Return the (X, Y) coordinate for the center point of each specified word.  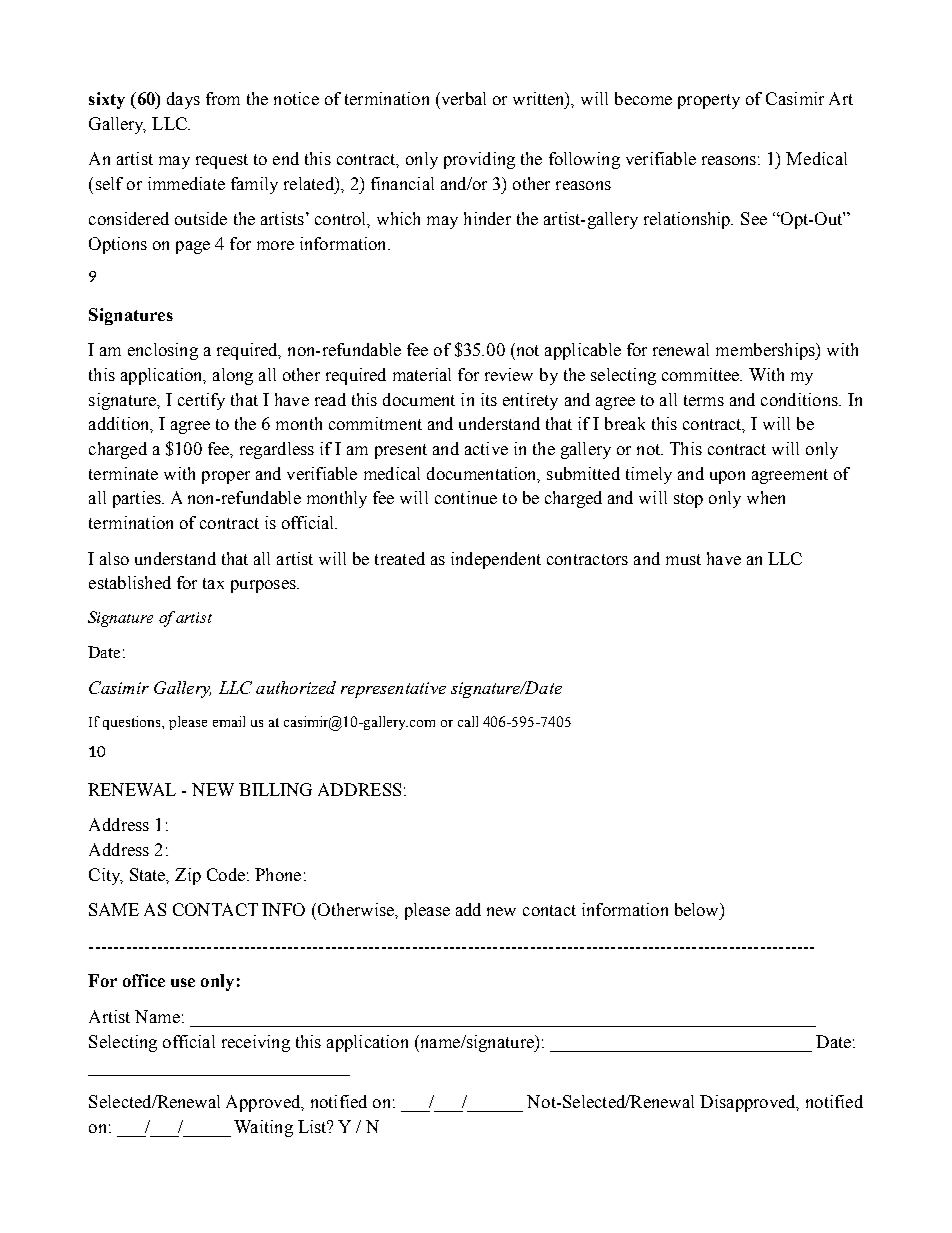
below (698, 909)
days (183, 100)
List (313, 1126)
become (643, 98)
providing (479, 160)
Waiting (263, 1128)
